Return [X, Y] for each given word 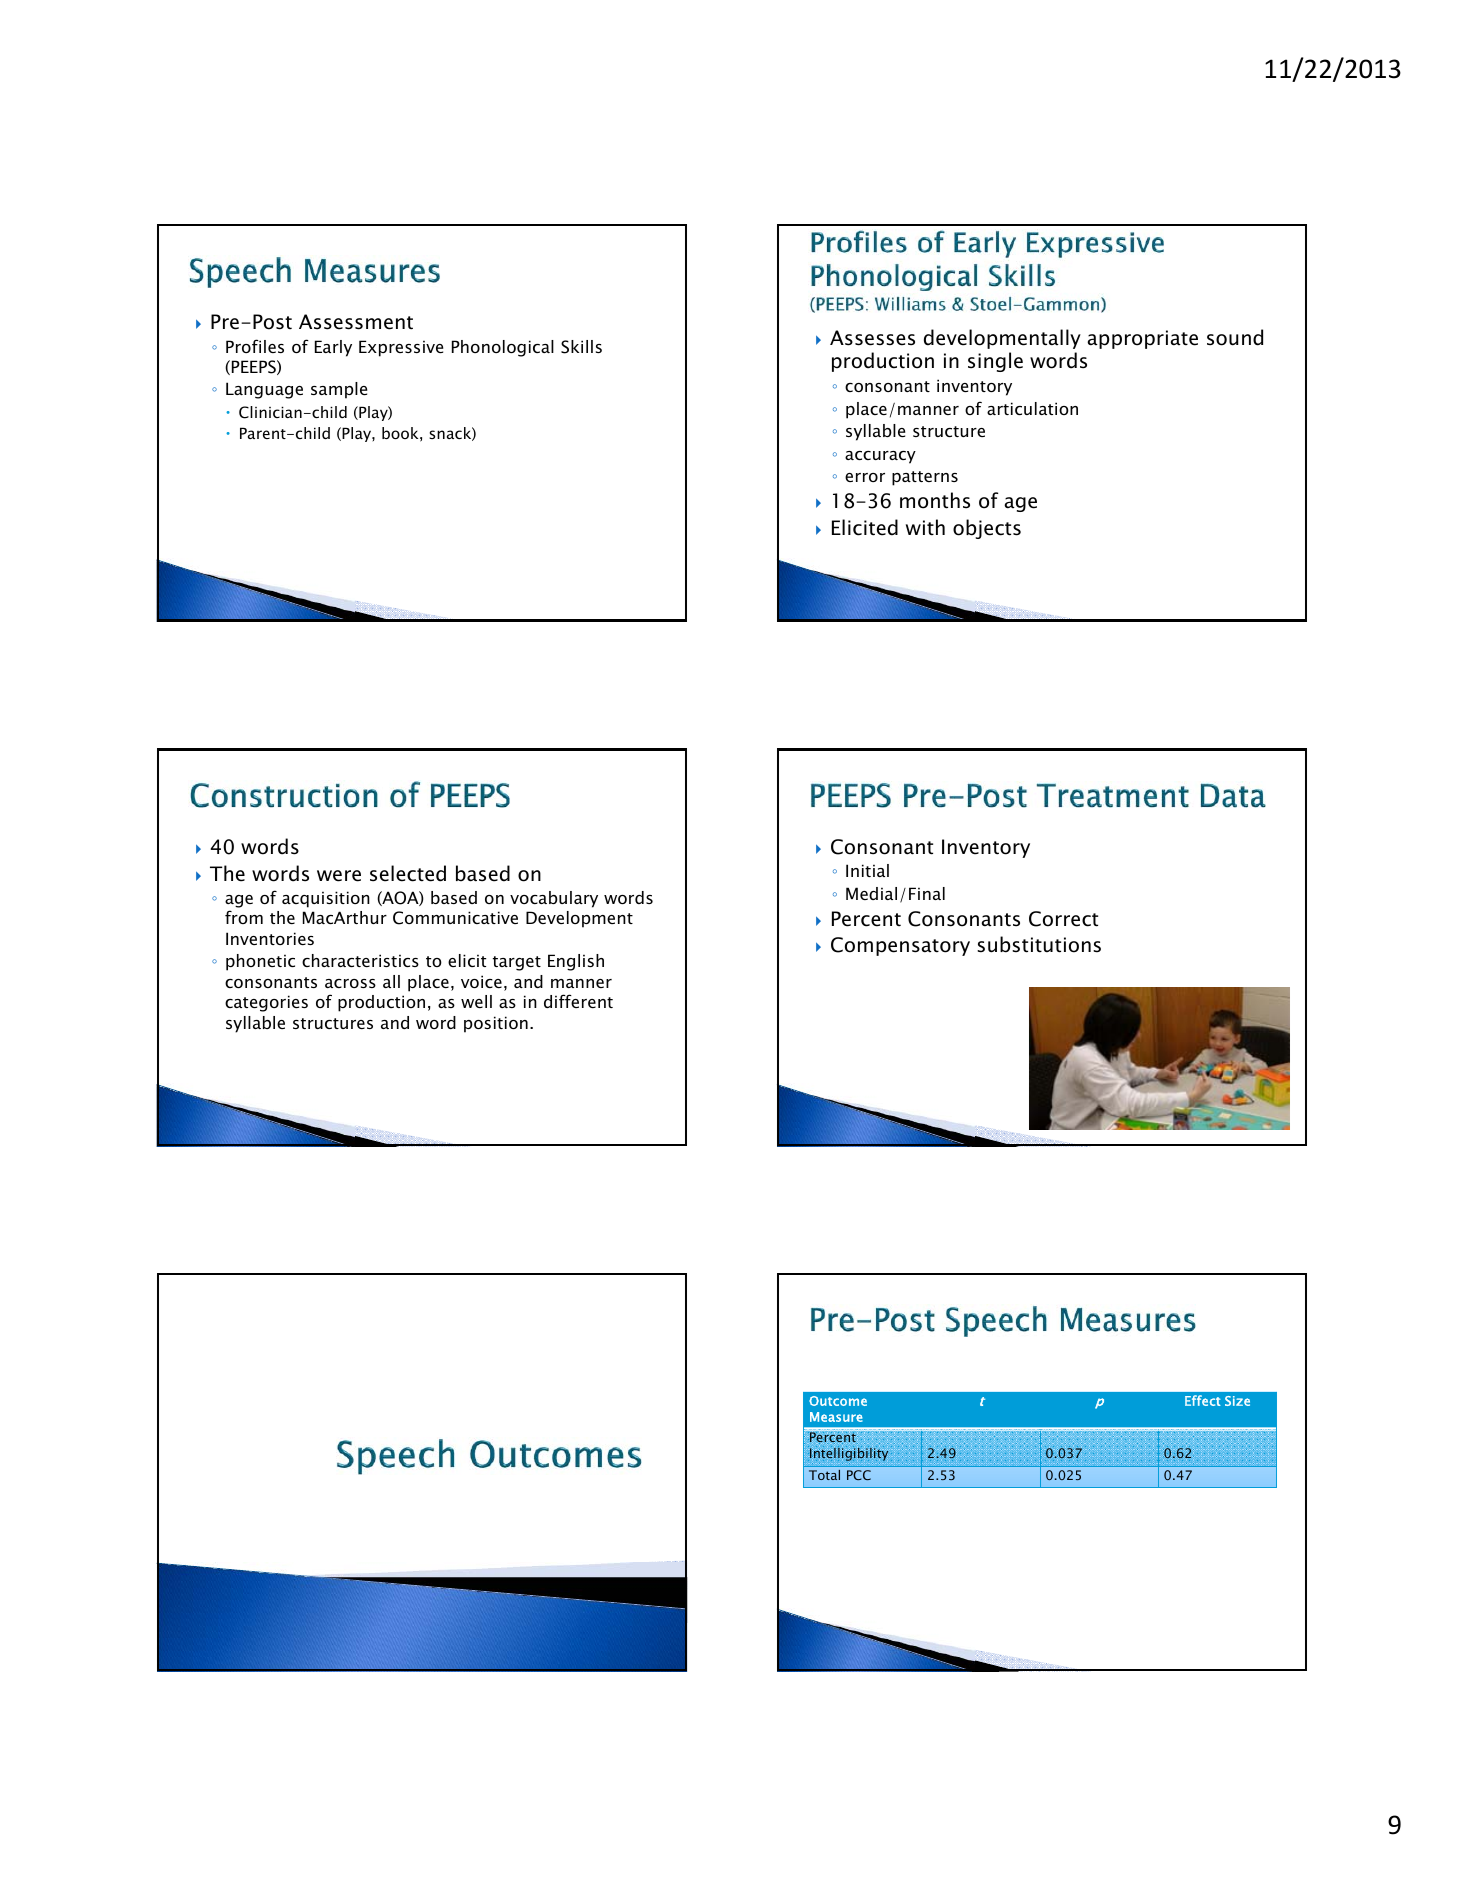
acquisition [326, 899]
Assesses [872, 338]
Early [333, 348]
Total [824, 1475]
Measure [836, 1417]
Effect [1203, 1400]
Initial [867, 870]
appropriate [1142, 339]
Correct [1063, 919]
